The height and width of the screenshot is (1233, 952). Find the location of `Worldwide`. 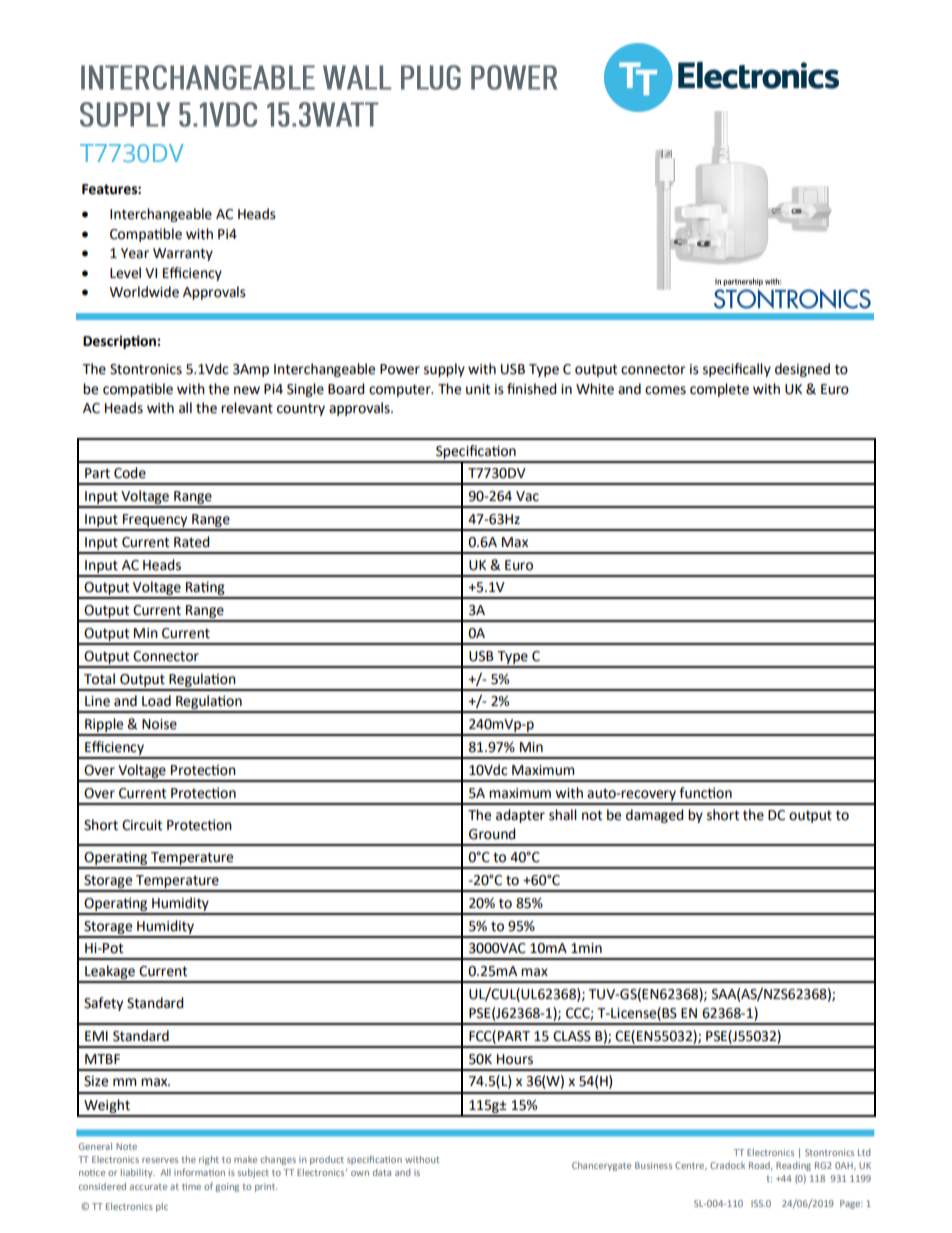

Worldwide is located at coordinates (144, 292).
